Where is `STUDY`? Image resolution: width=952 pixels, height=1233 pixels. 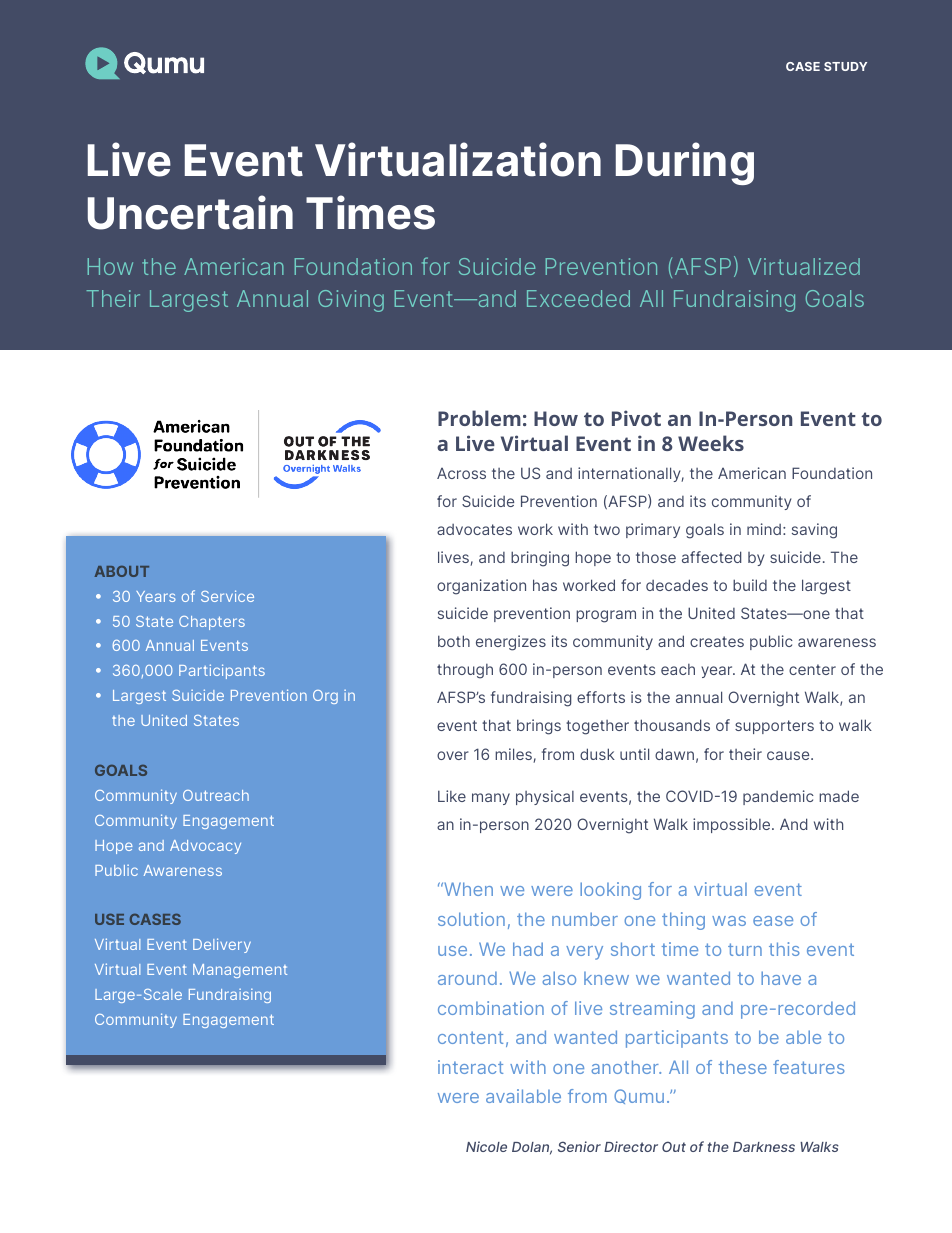 STUDY is located at coordinates (845, 66).
